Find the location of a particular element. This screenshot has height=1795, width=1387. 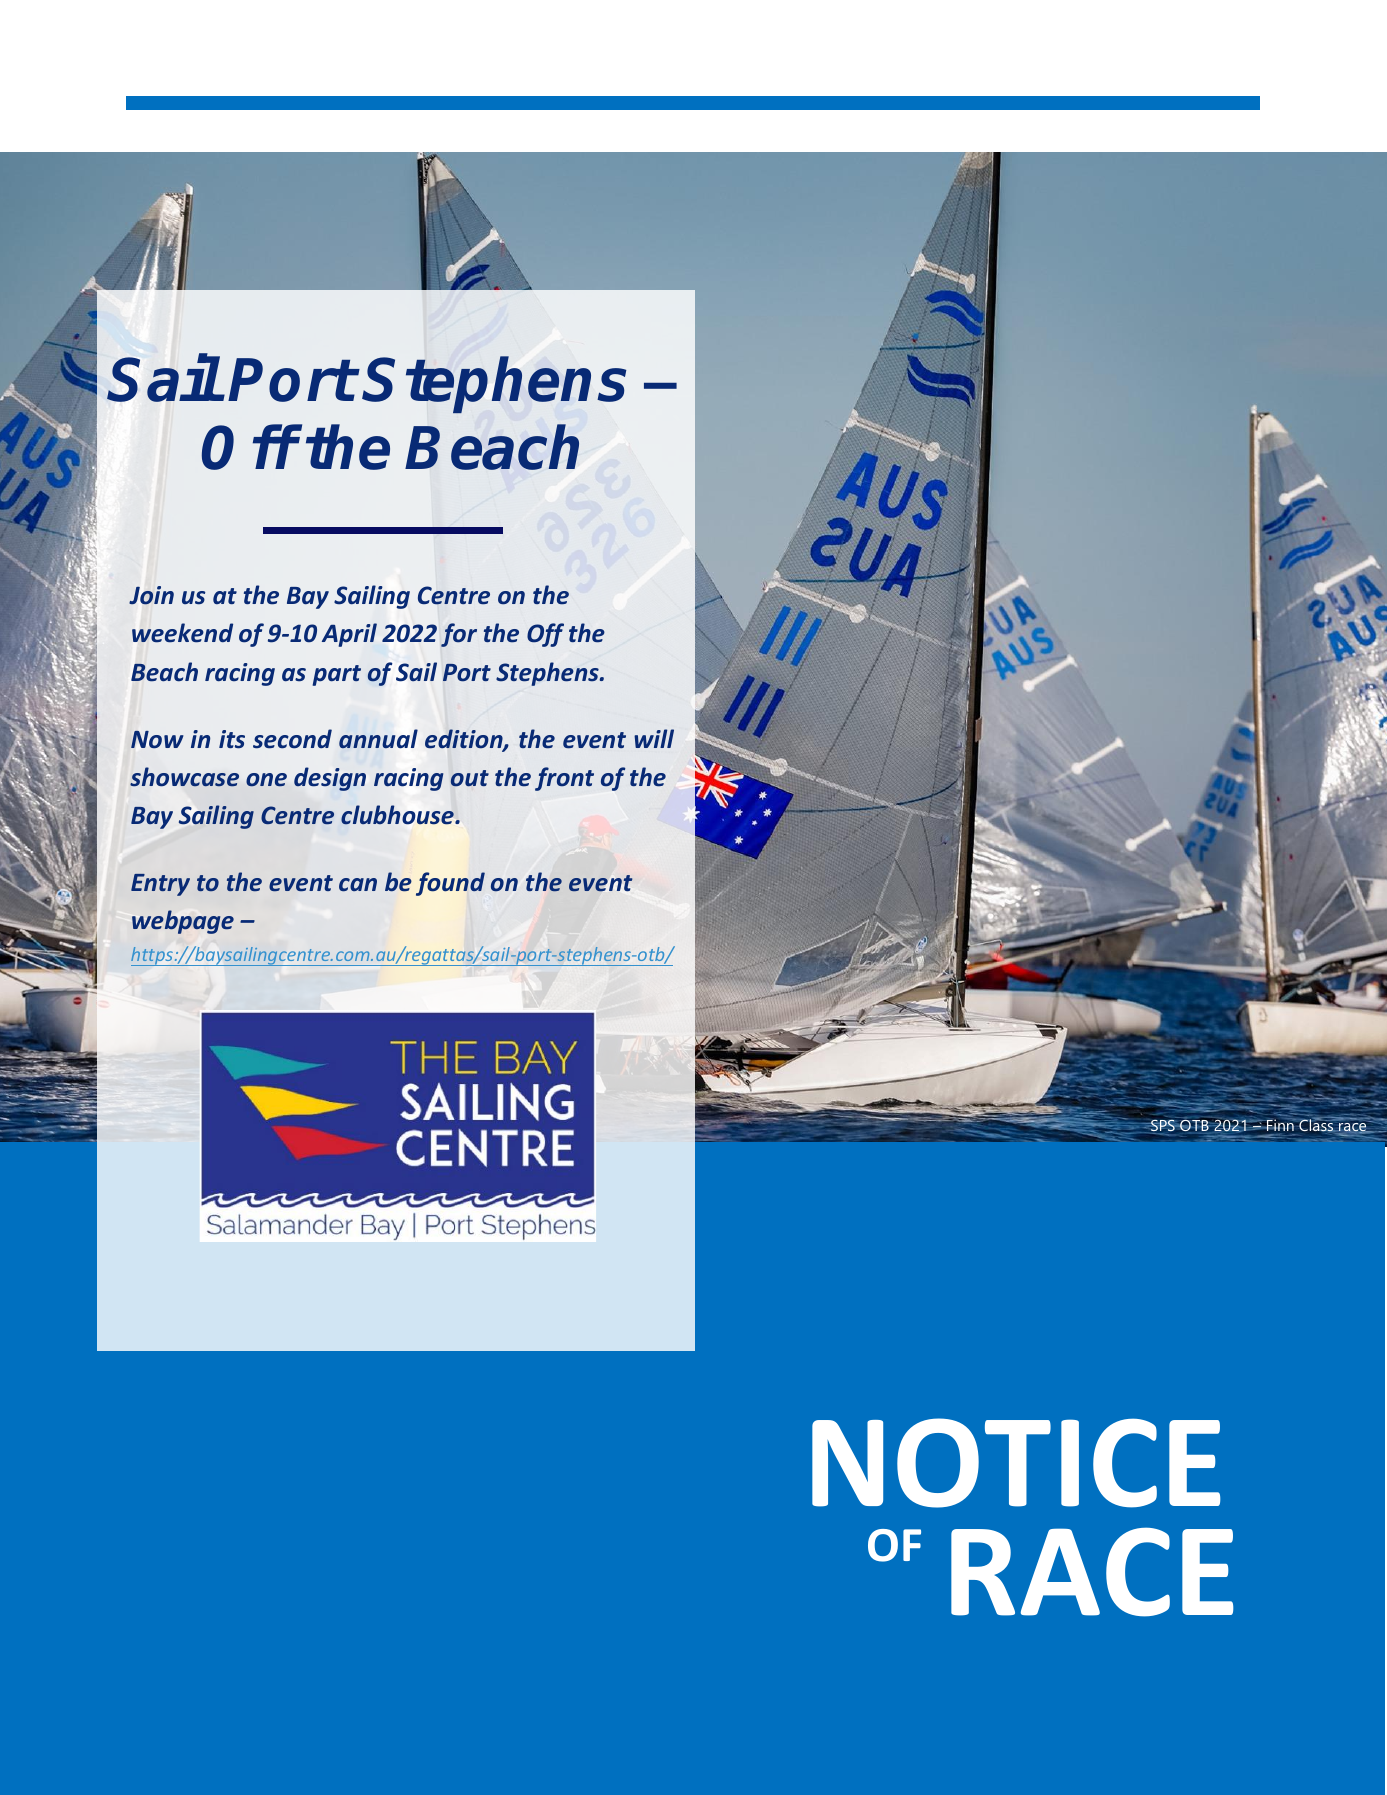

NOTICE is located at coordinates (1016, 1463).
